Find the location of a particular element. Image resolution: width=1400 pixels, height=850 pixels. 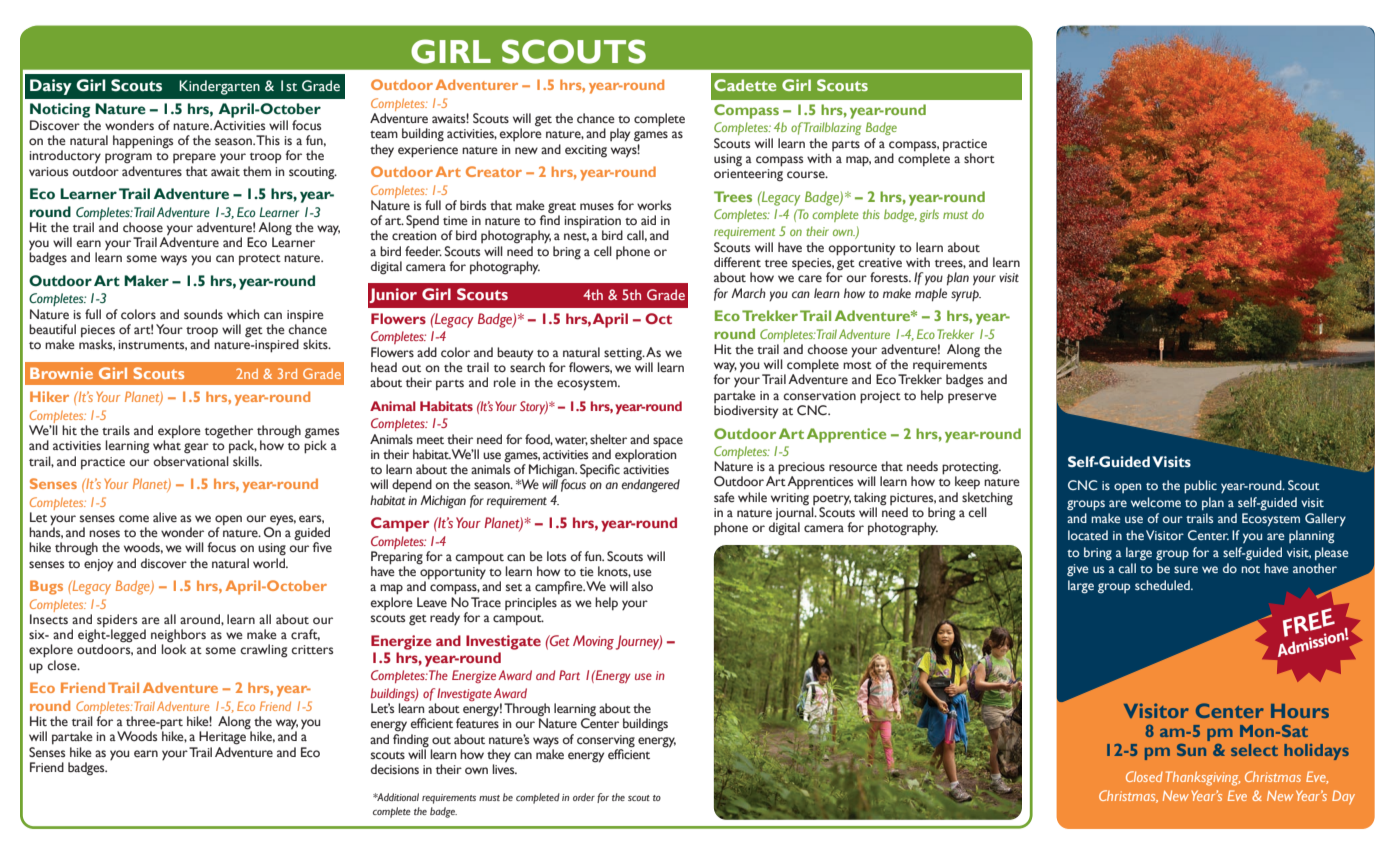

order is located at coordinates (584, 797).
